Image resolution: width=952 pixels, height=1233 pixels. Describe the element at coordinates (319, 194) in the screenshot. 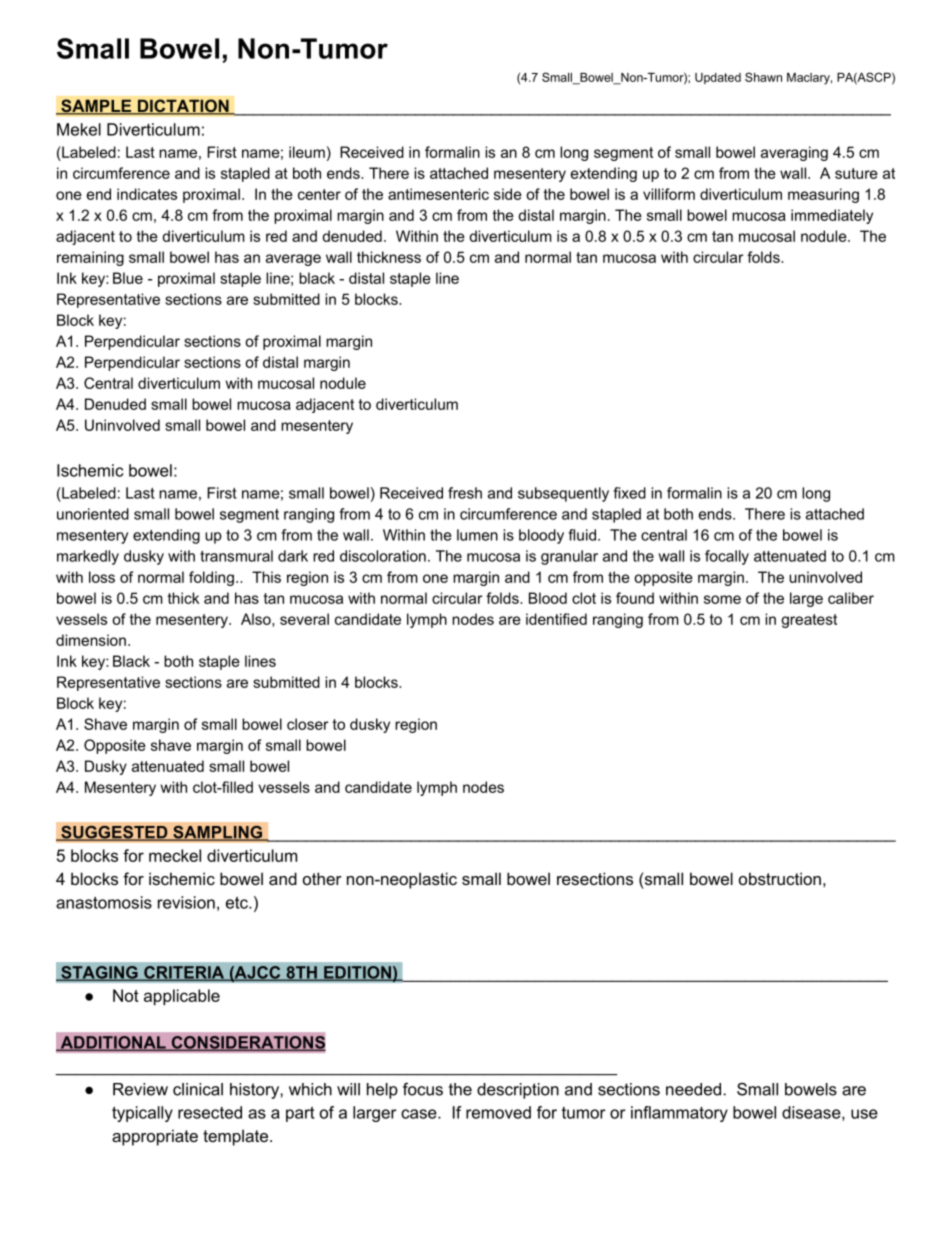

I see `center` at that location.
